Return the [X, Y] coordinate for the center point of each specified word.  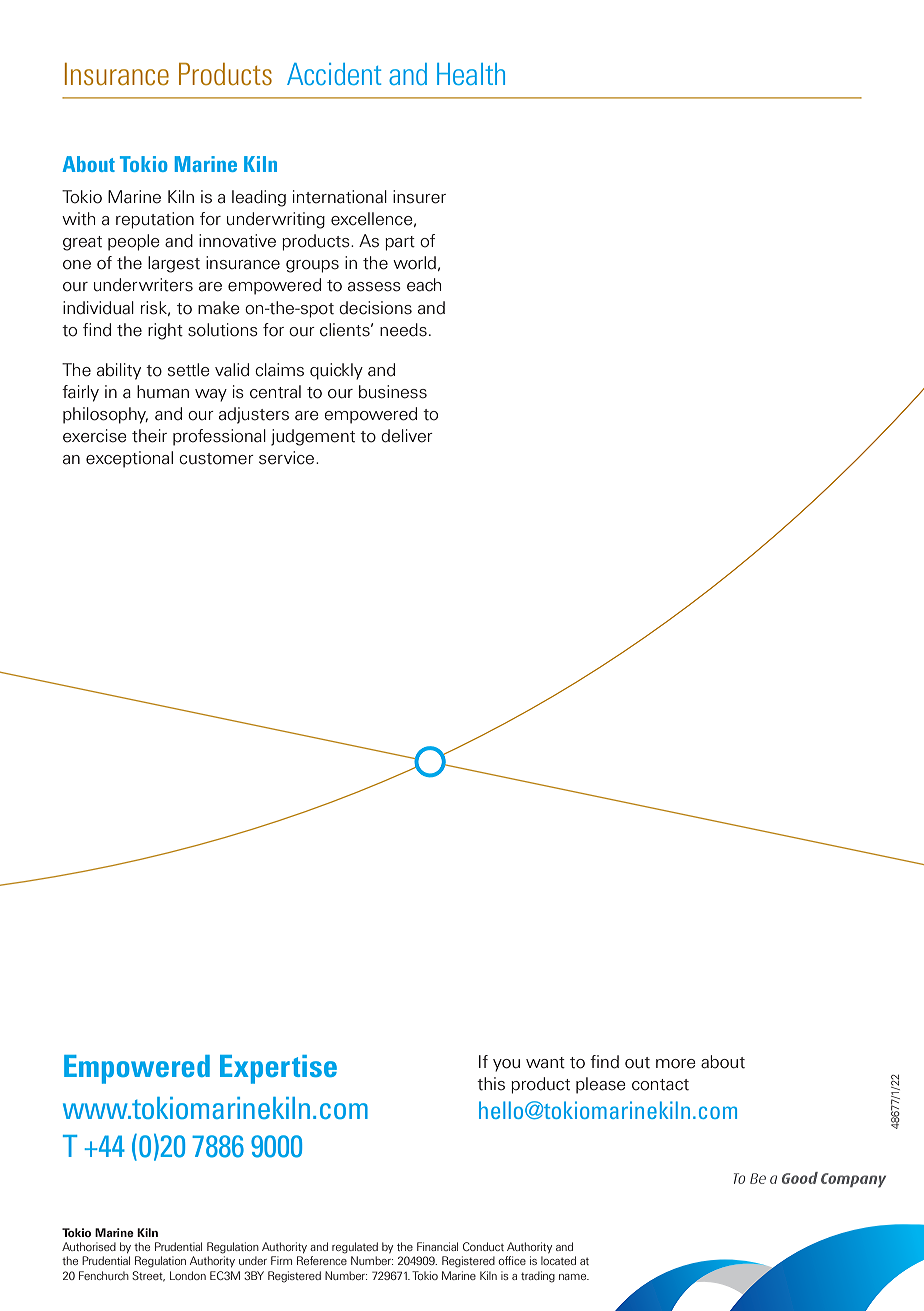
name [574, 1277]
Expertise [278, 1069]
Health [471, 74]
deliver [407, 436]
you [506, 1065]
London [188, 1275]
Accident [334, 74]
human [163, 392]
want [545, 1063]
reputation [155, 220]
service [288, 458]
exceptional [129, 459]
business [393, 392]
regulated [355, 1248]
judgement [313, 437]
